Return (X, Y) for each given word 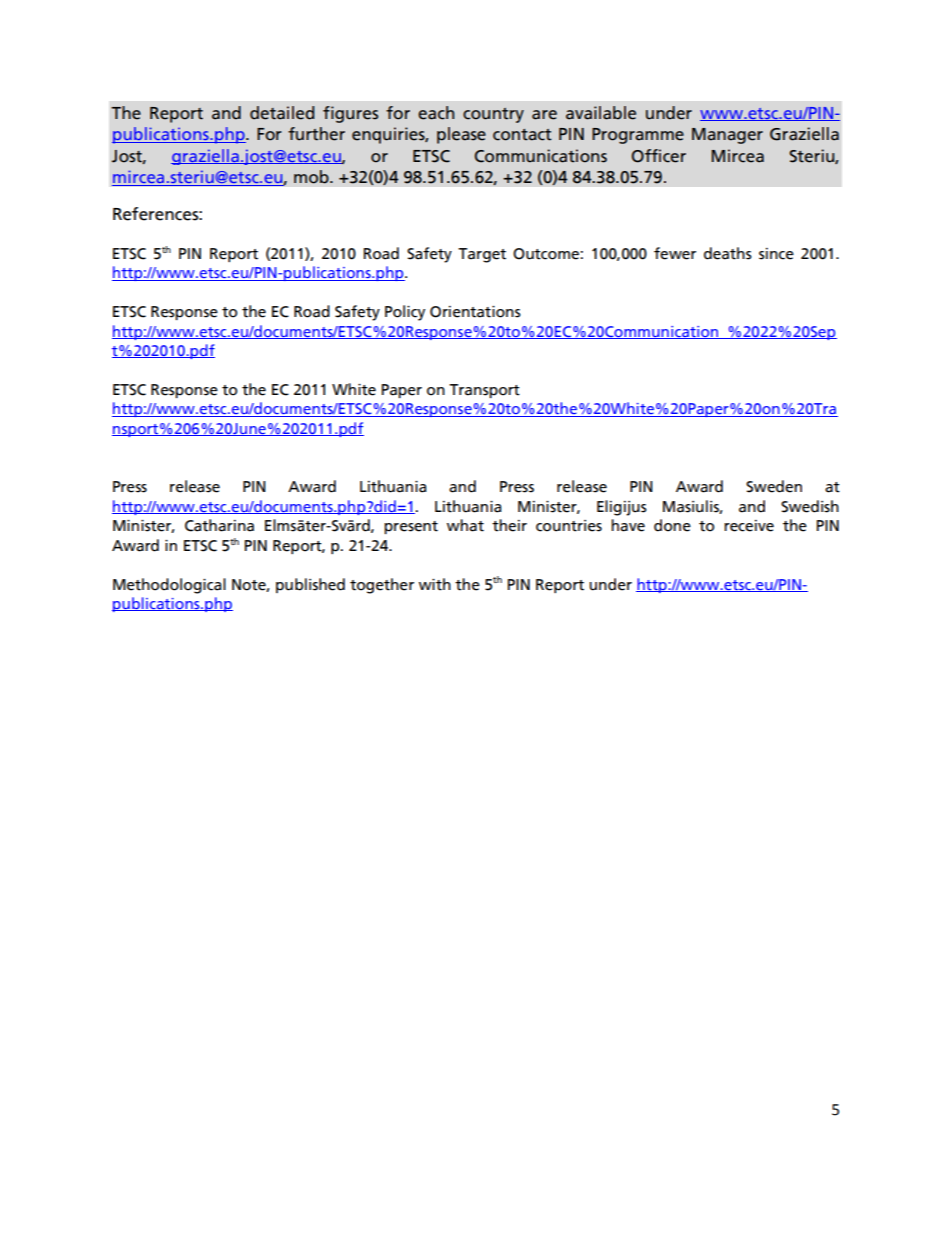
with (435, 584)
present (411, 527)
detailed (282, 113)
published (310, 585)
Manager (727, 136)
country (493, 115)
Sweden (774, 486)
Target (482, 255)
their (509, 525)
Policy (405, 313)
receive (749, 526)
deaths (728, 253)
